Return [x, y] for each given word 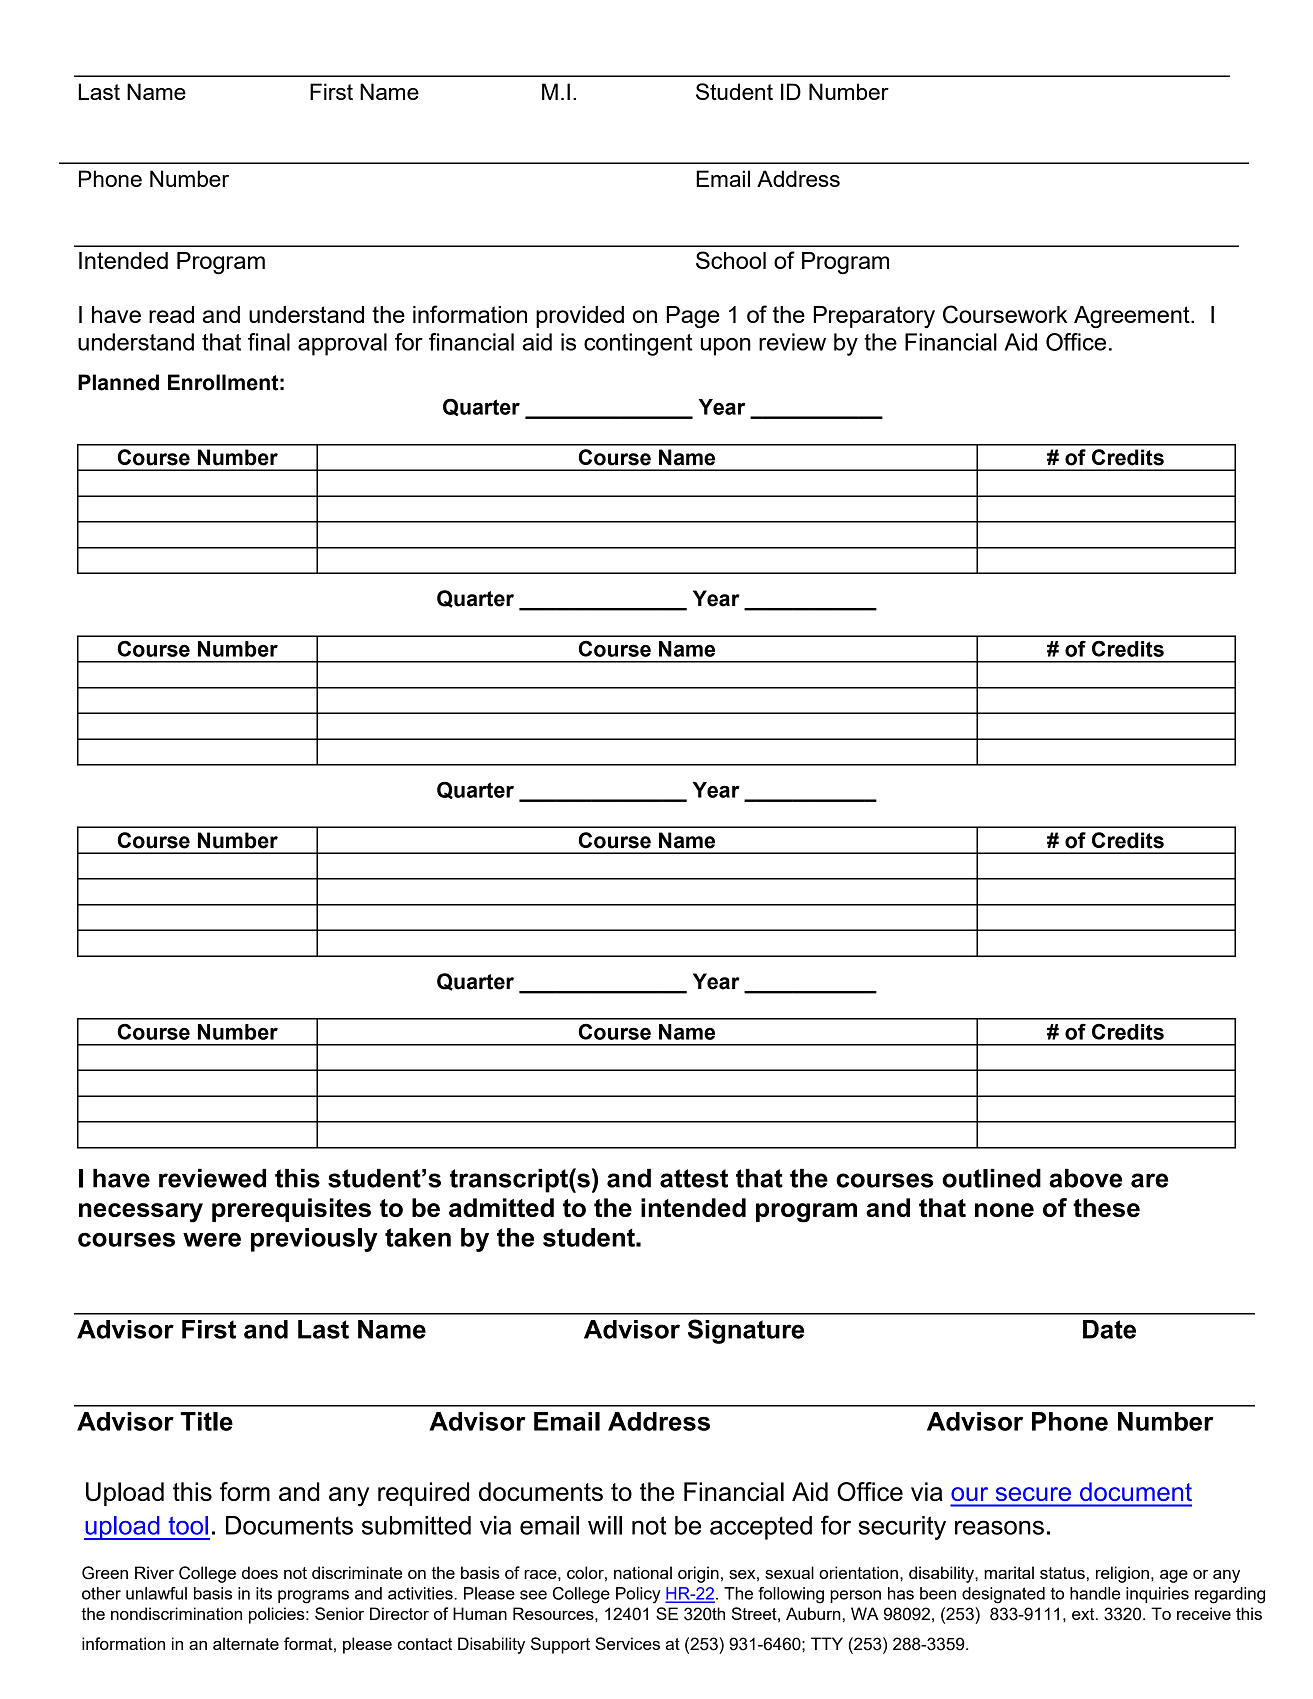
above [1085, 1178]
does [260, 1572]
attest [694, 1178]
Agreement [1133, 317]
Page [693, 317]
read [171, 314]
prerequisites [291, 1210]
